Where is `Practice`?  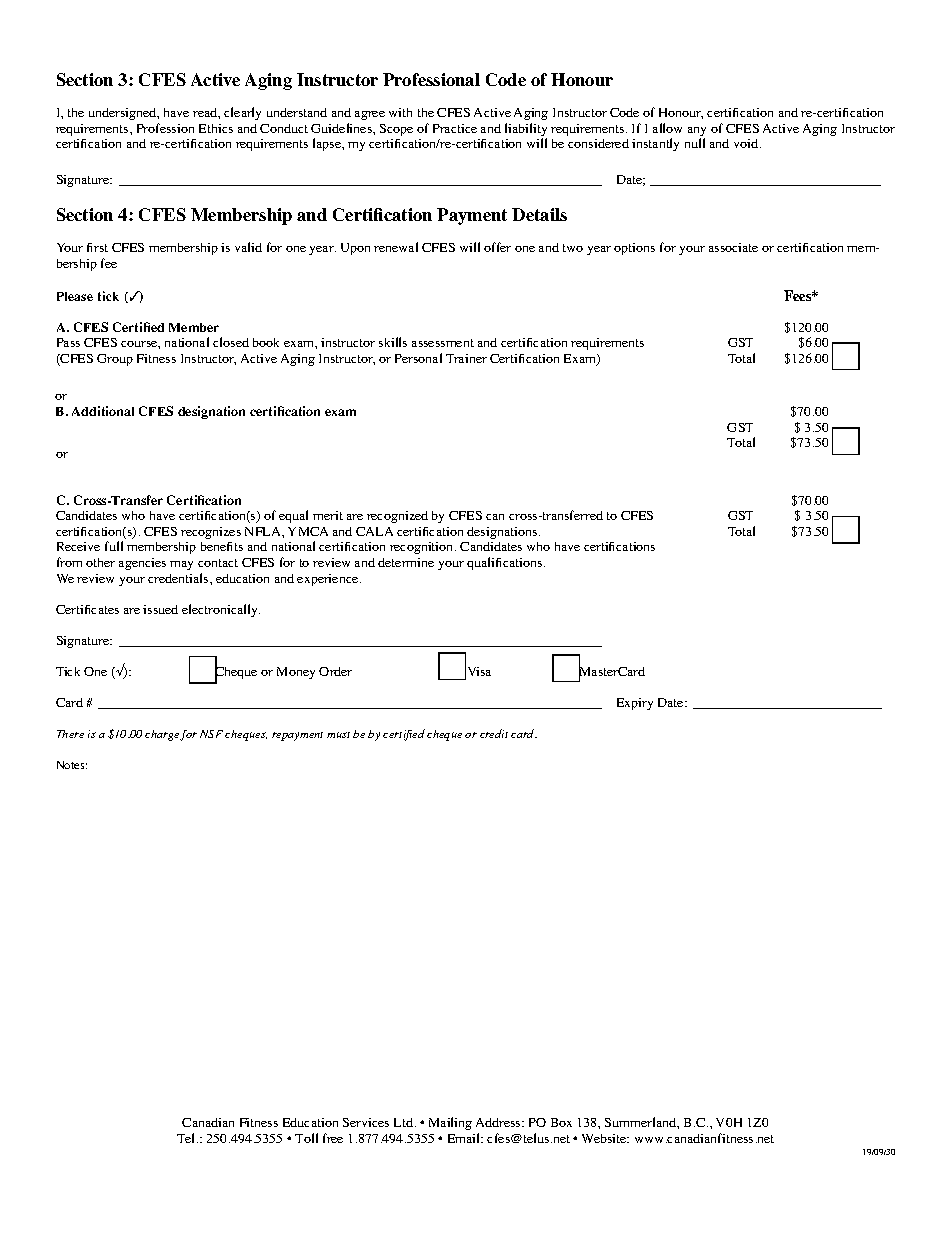 Practice is located at coordinates (455, 128).
